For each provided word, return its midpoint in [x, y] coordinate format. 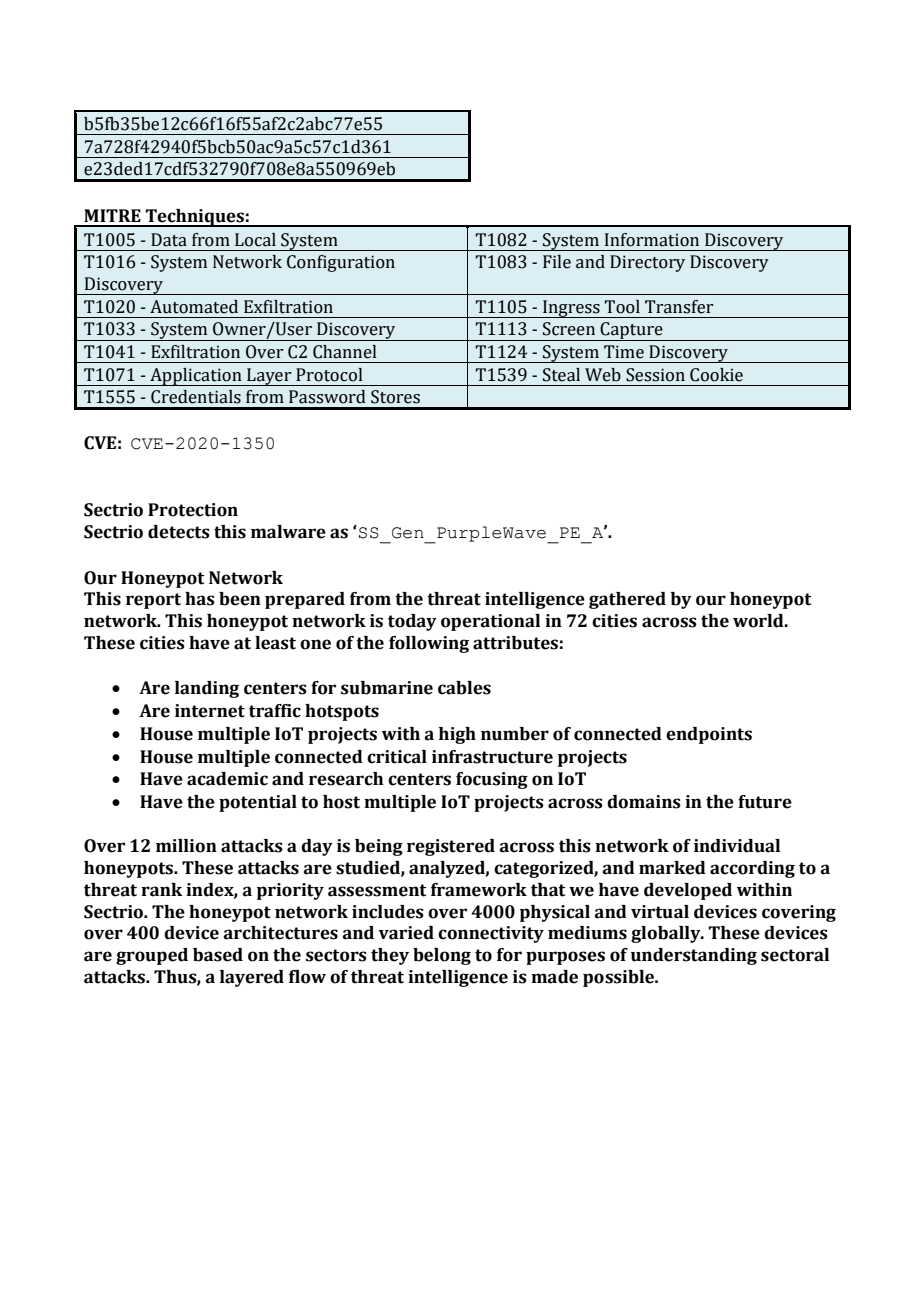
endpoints [709, 735]
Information [652, 240]
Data [169, 240]
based [218, 955]
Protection [193, 510]
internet [210, 711]
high [457, 735]
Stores [395, 397]
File [557, 262]
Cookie [716, 375]
